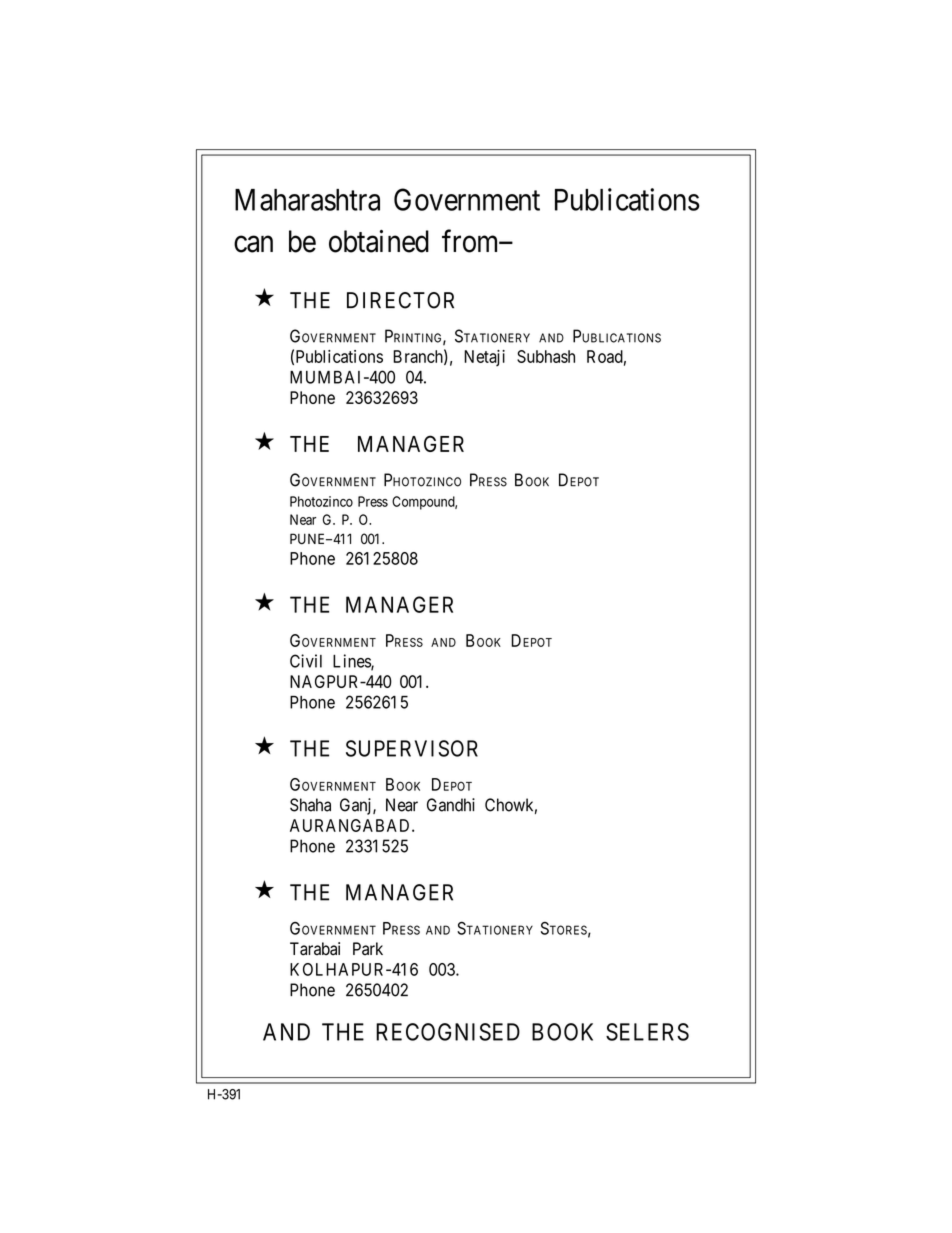 The height and width of the screenshot is (1233, 952). I want to click on Civil, so click(306, 661).
